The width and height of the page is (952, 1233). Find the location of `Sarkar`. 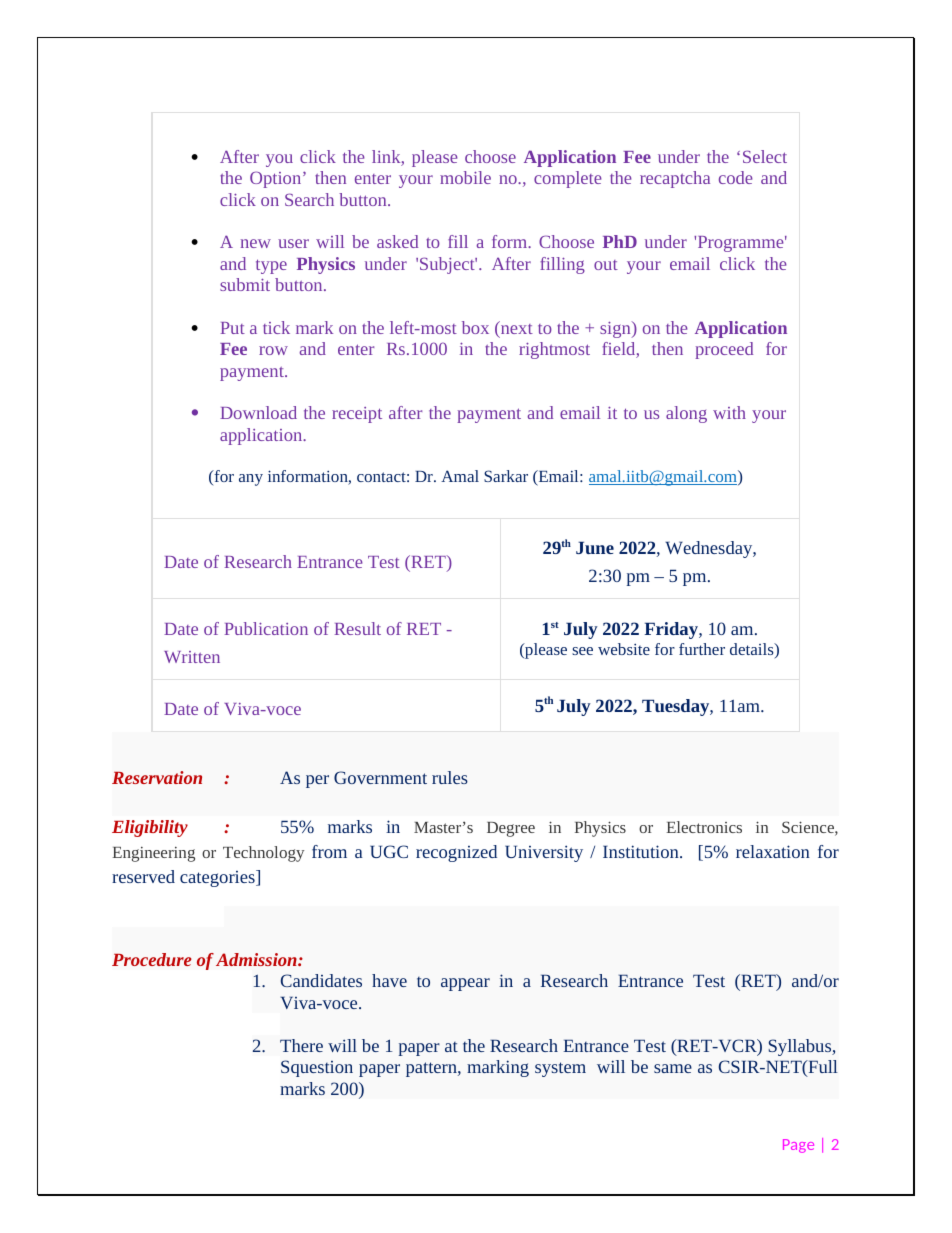

Sarkar is located at coordinates (506, 476).
